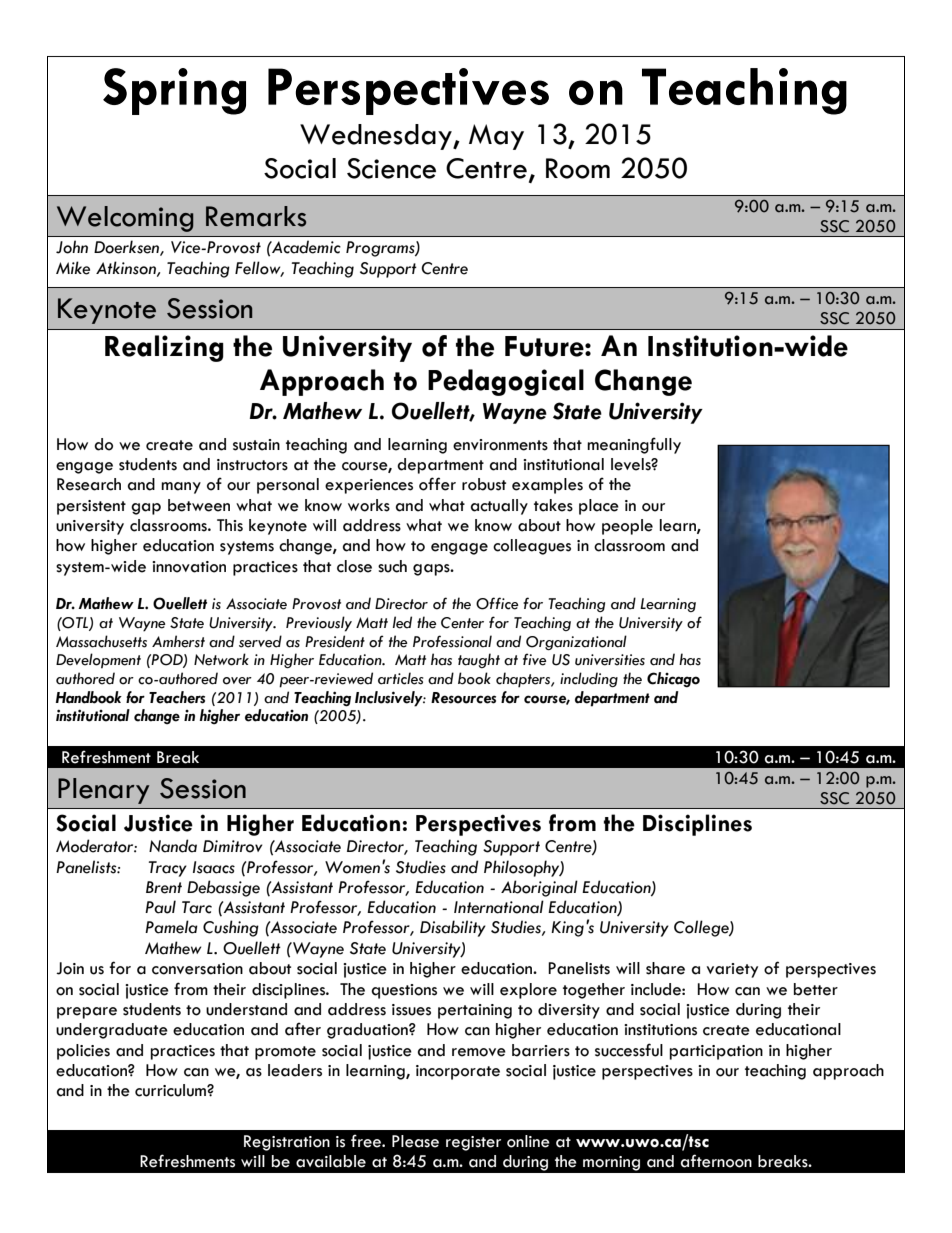 Image resolution: width=952 pixels, height=1233 pixels. What do you see at coordinates (732, 970) in the image?
I see `variety` at bounding box center [732, 970].
